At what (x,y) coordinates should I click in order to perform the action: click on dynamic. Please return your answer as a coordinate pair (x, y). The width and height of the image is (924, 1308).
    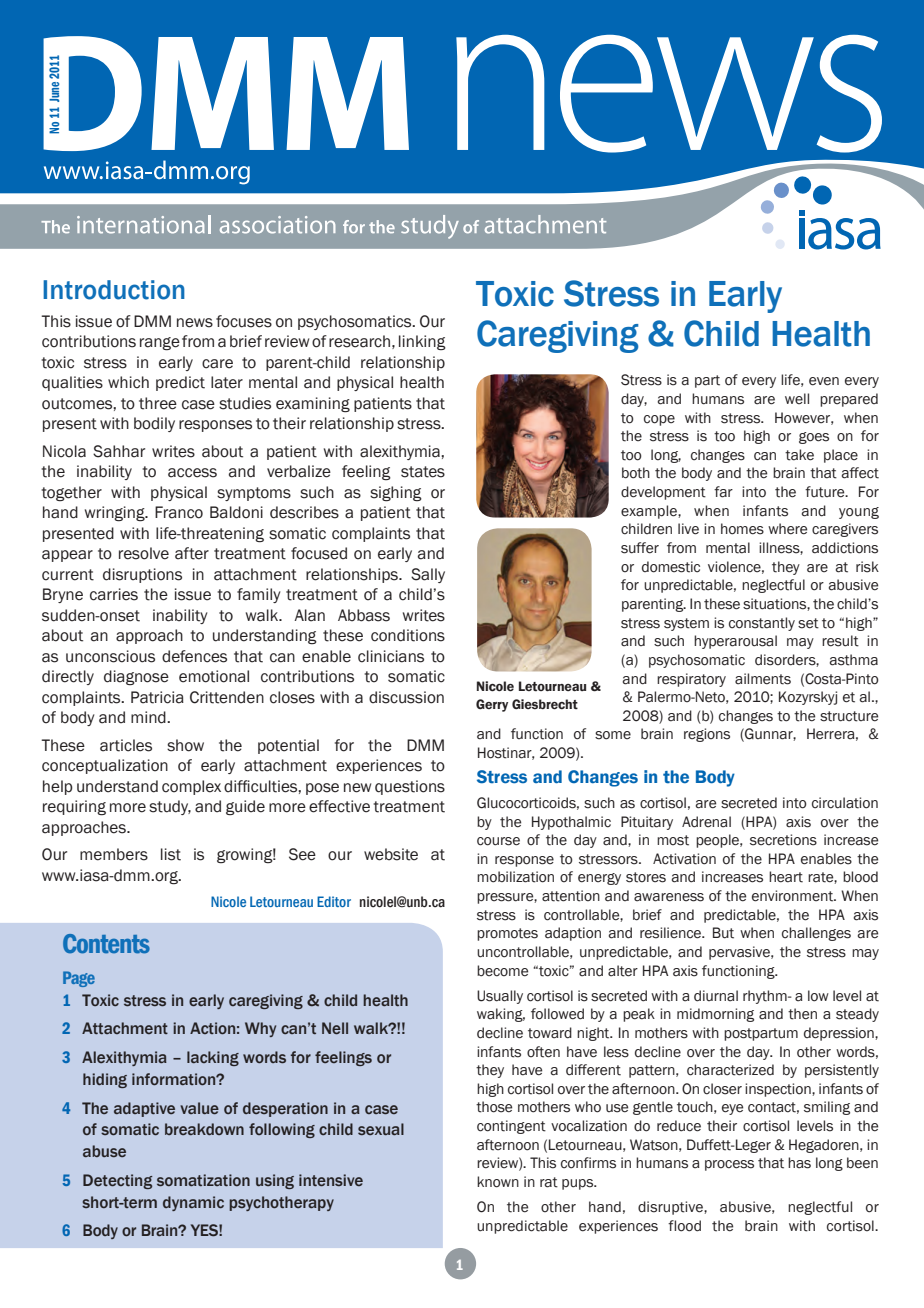
    Looking at the image, I should click on (193, 1203).
